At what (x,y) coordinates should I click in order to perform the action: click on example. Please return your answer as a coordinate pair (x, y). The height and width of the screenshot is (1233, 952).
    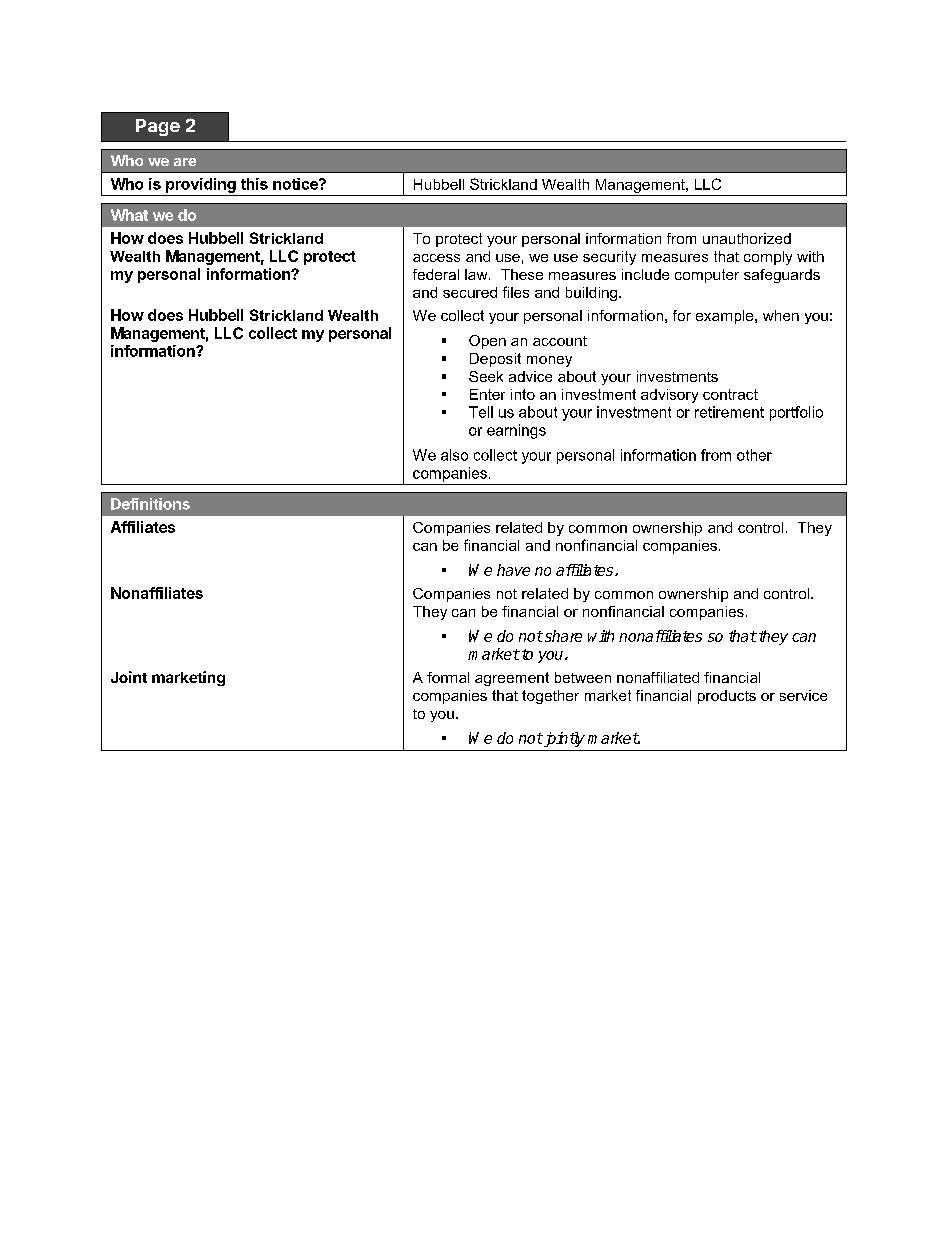
    Looking at the image, I should click on (726, 317).
